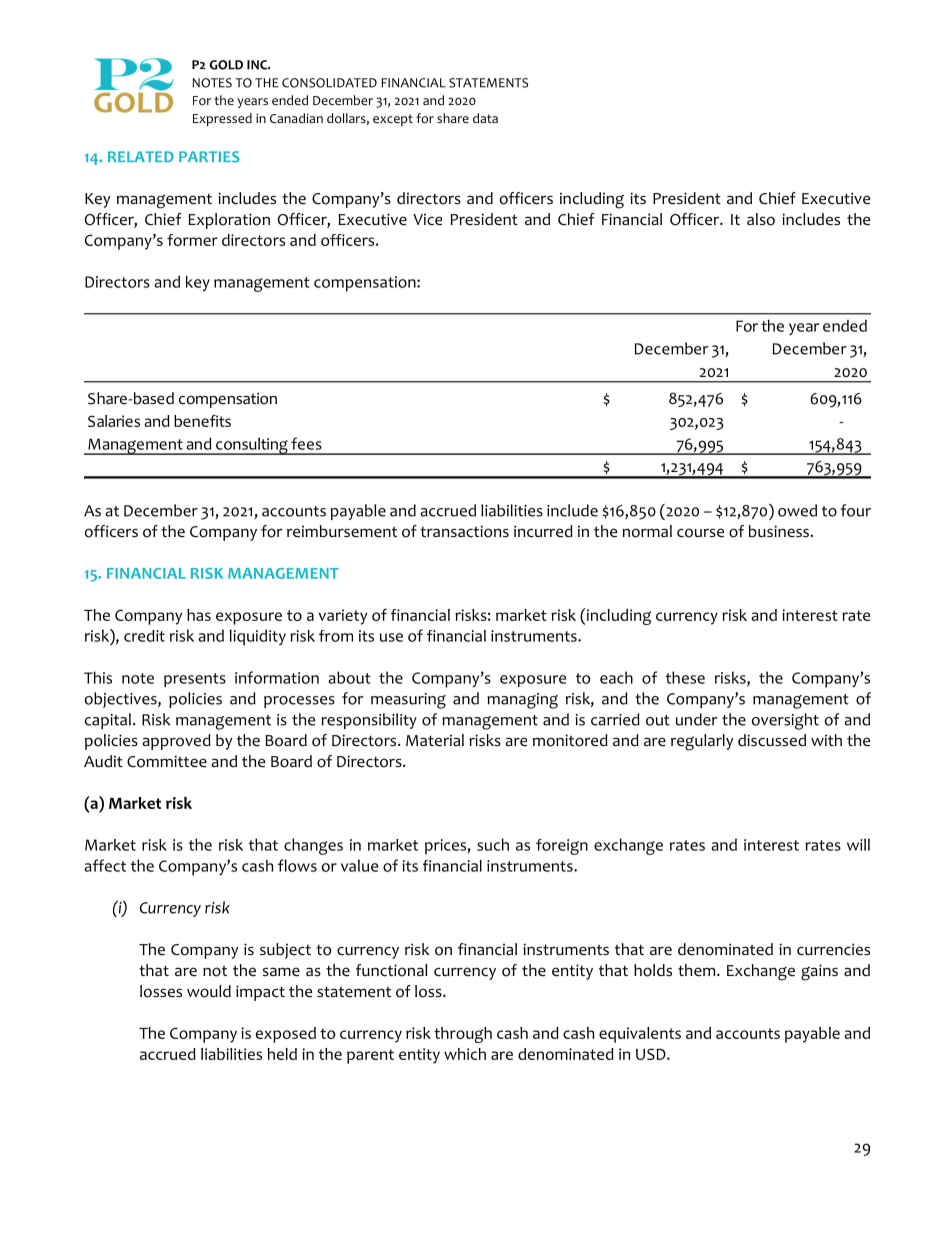  Describe the element at coordinates (199, 615) in the page. I see `has` at that location.
